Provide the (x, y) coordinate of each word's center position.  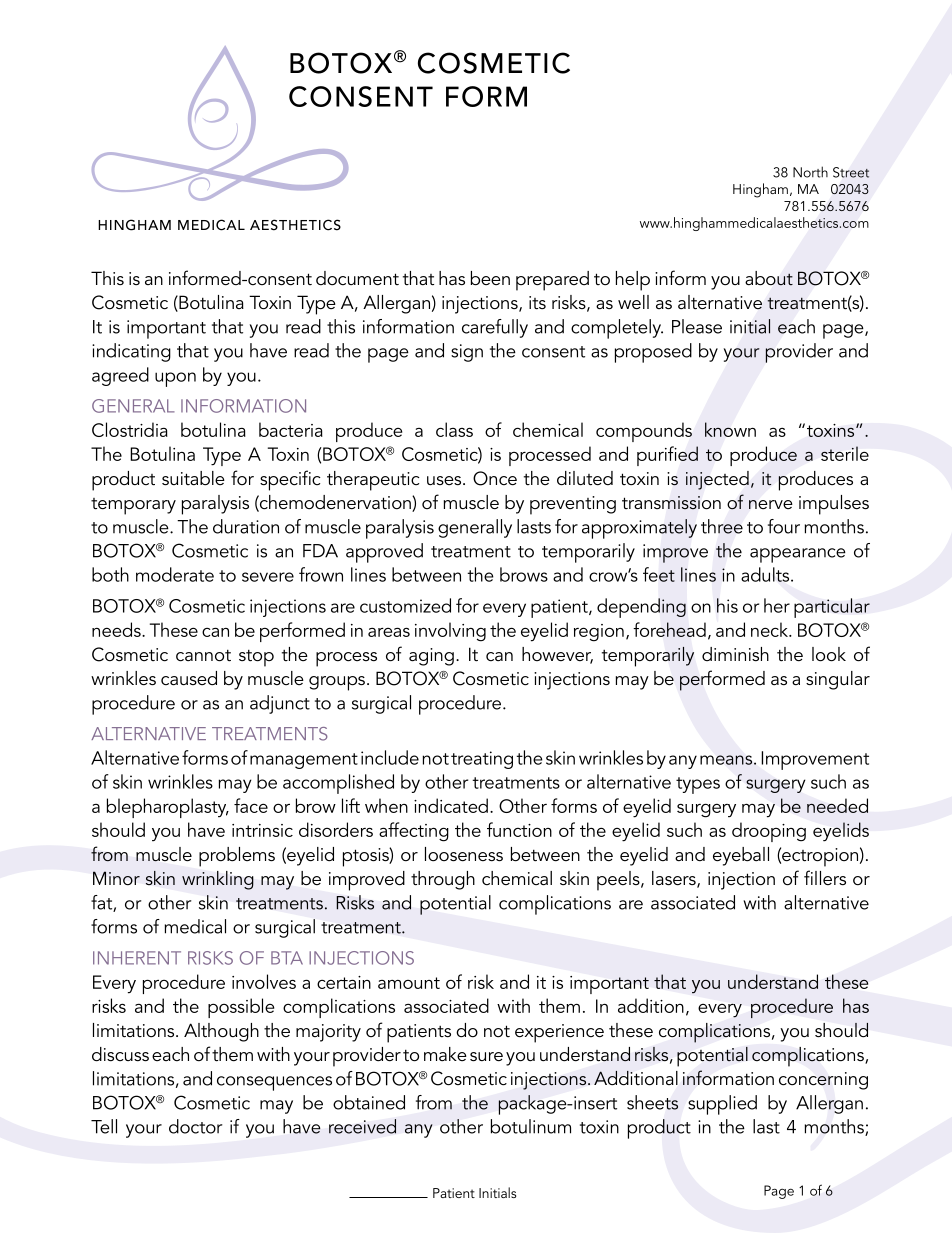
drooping (769, 832)
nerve (771, 504)
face (251, 805)
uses (445, 480)
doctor (195, 1126)
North (810, 172)
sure (486, 1057)
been (490, 278)
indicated (451, 805)
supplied (722, 1105)
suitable (193, 478)
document (357, 278)
